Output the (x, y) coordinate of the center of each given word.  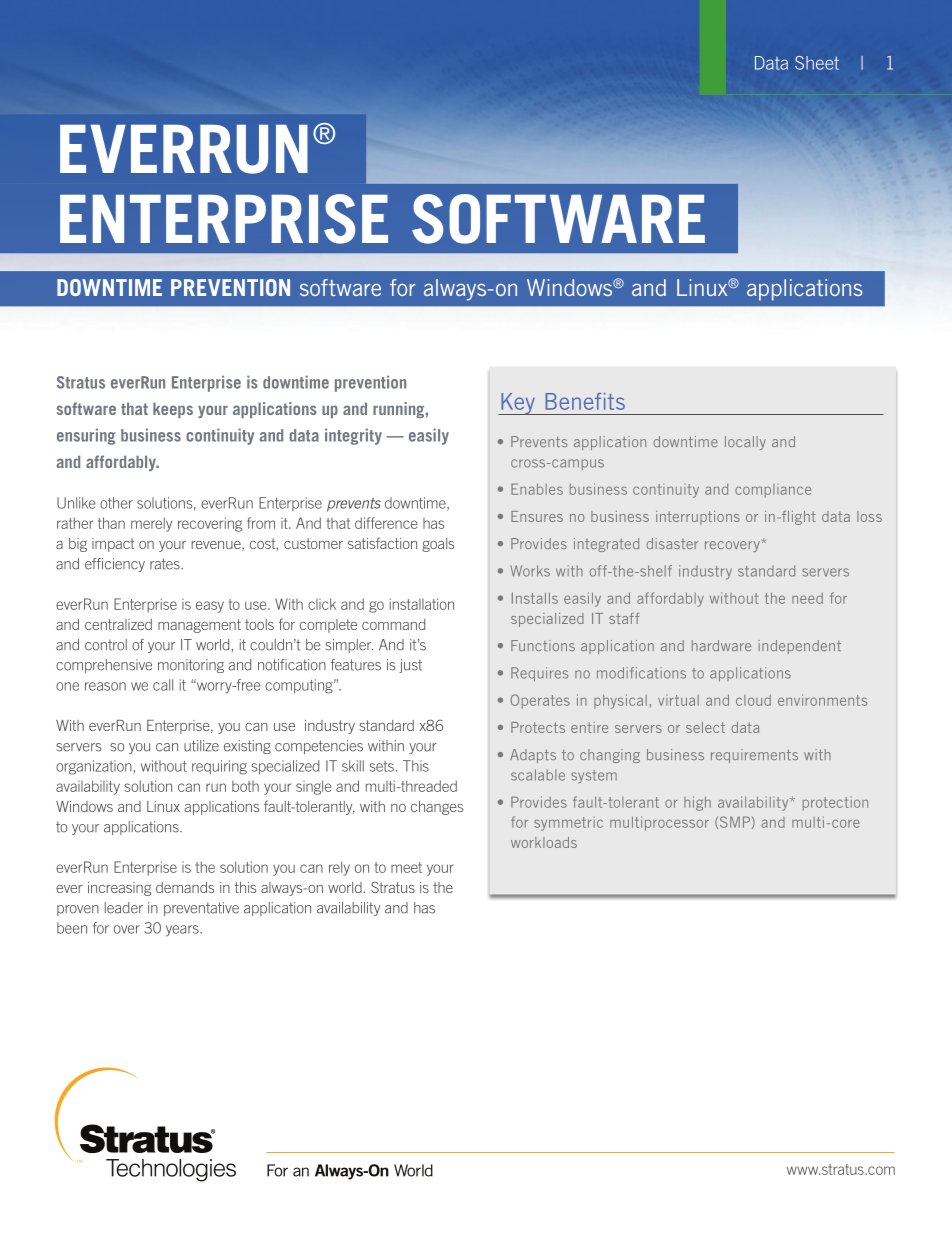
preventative (201, 909)
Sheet (817, 63)
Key (518, 404)
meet (406, 867)
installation (422, 604)
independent (800, 647)
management (199, 626)
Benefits (585, 401)
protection (835, 803)
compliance (773, 491)
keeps (173, 410)
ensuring (86, 436)
